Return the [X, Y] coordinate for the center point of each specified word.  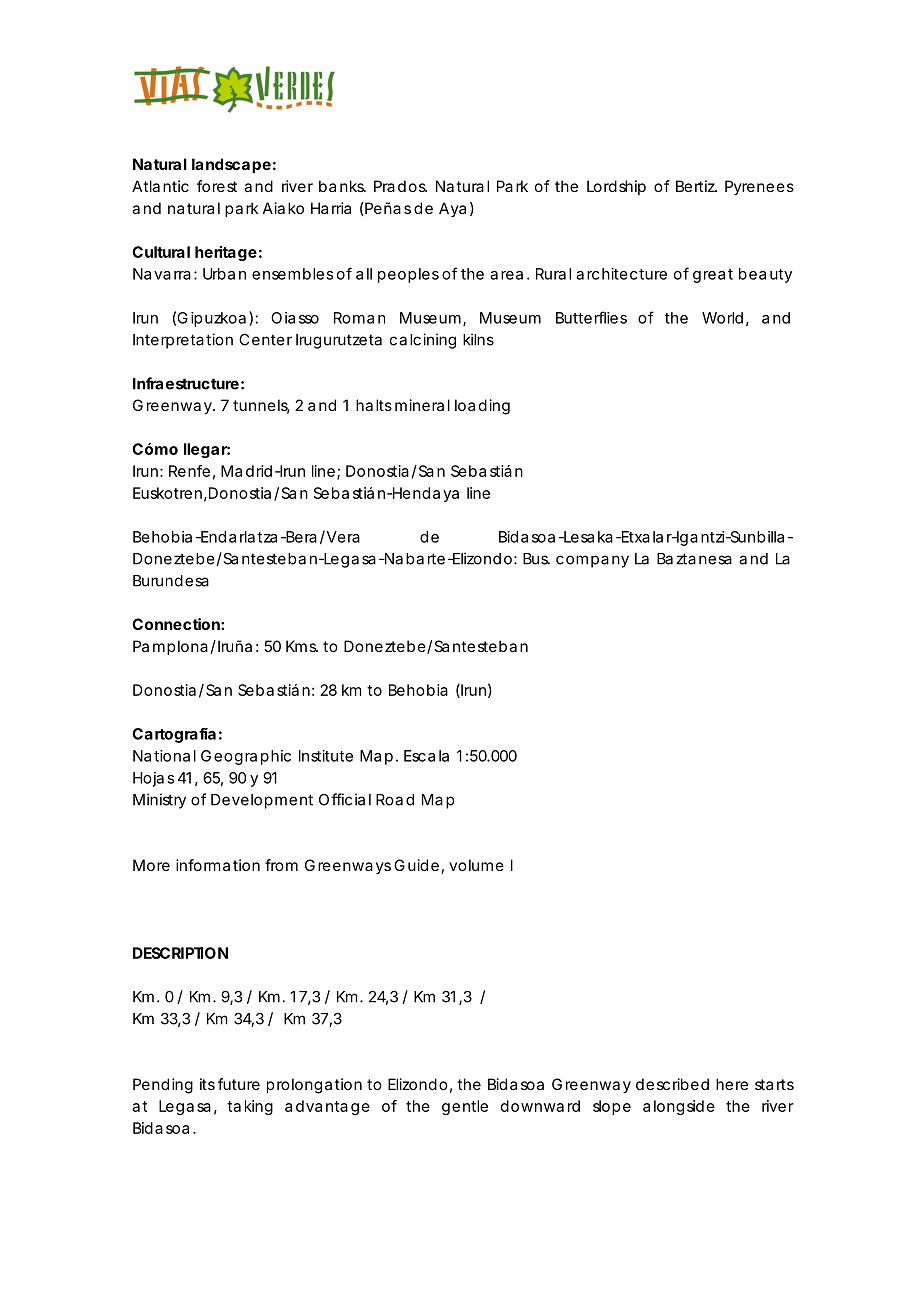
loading [482, 407]
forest [217, 186]
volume [476, 865]
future [239, 1084]
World [722, 318]
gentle [465, 1107]
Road [395, 800]
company [592, 561]
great [713, 276]
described [672, 1084]
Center [265, 340]
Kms [302, 646]
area [506, 275]
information [218, 865]
